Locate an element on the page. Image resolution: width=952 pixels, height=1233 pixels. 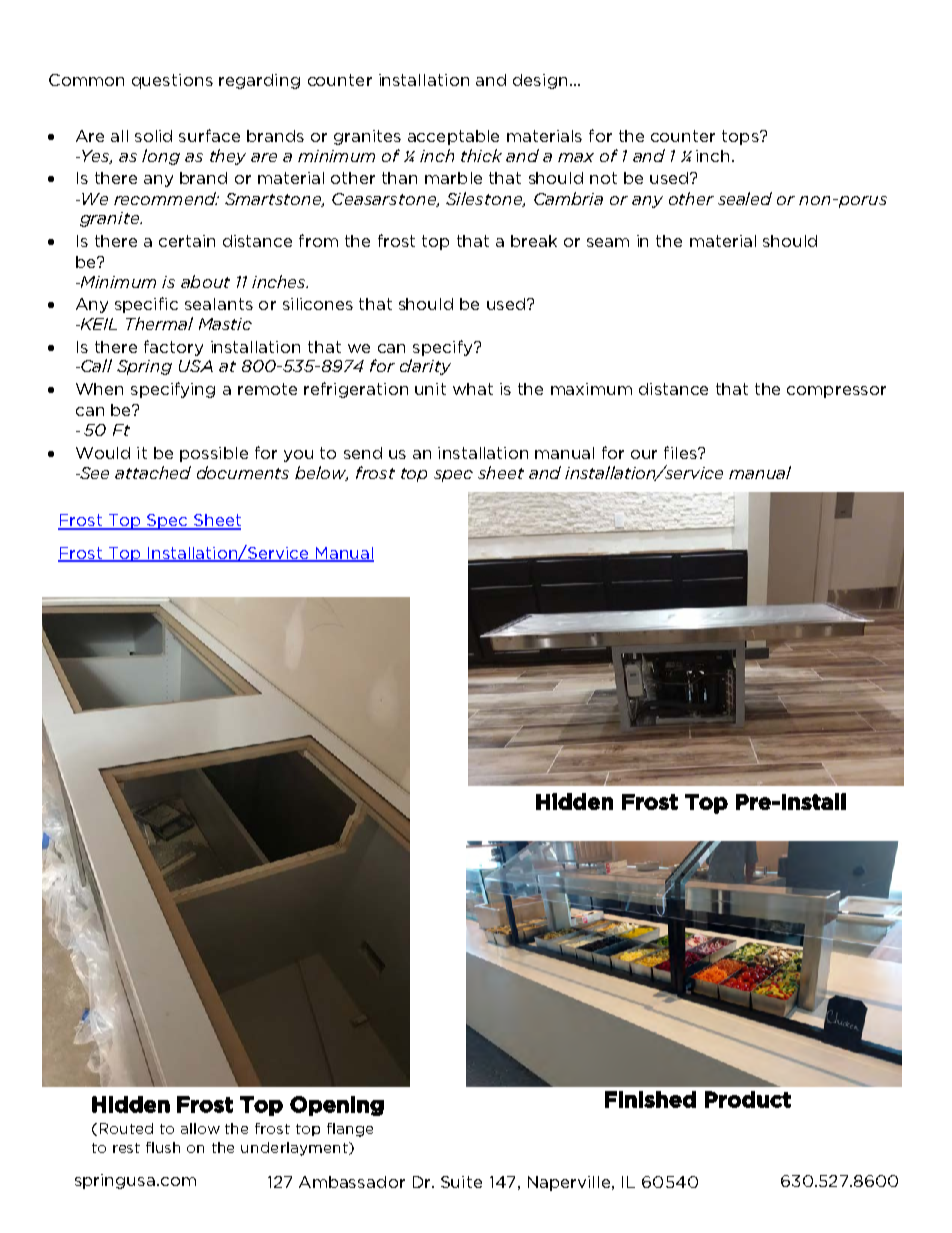
Opening is located at coordinates (337, 1106).
